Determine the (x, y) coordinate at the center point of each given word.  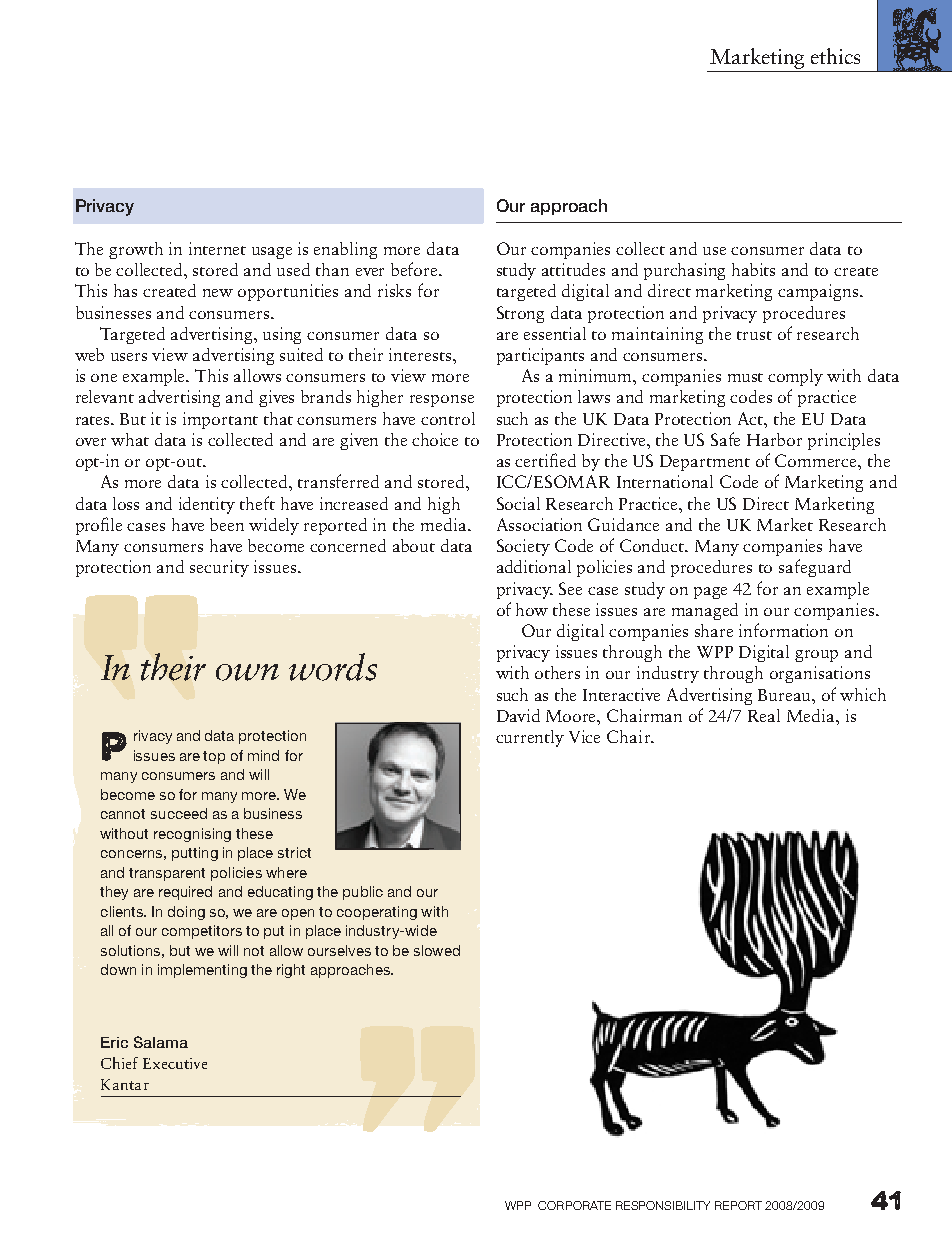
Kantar (125, 1084)
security (219, 568)
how (532, 609)
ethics (835, 56)
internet (217, 248)
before (415, 269)
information (783, 630)
